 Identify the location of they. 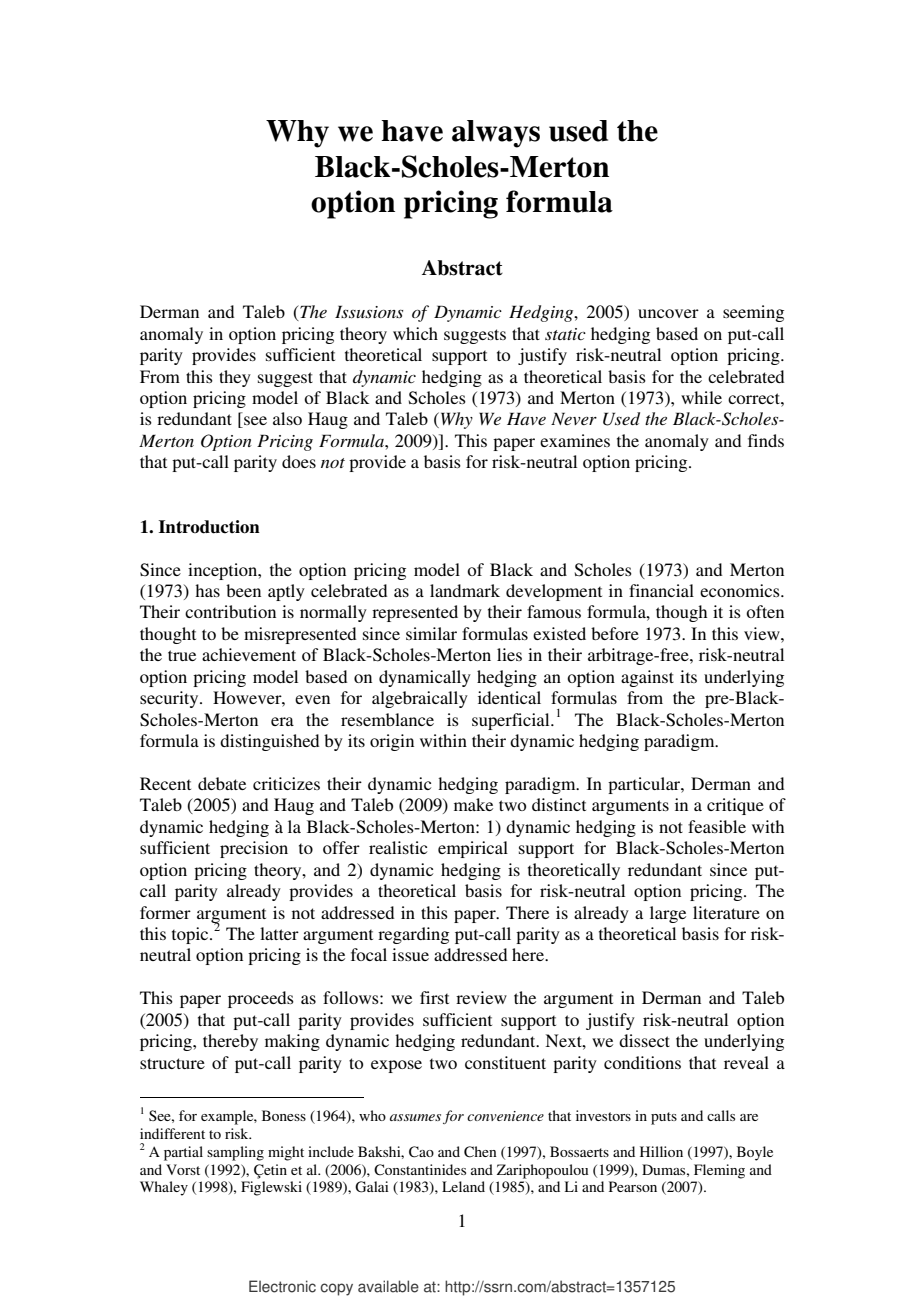
(235, 378).
